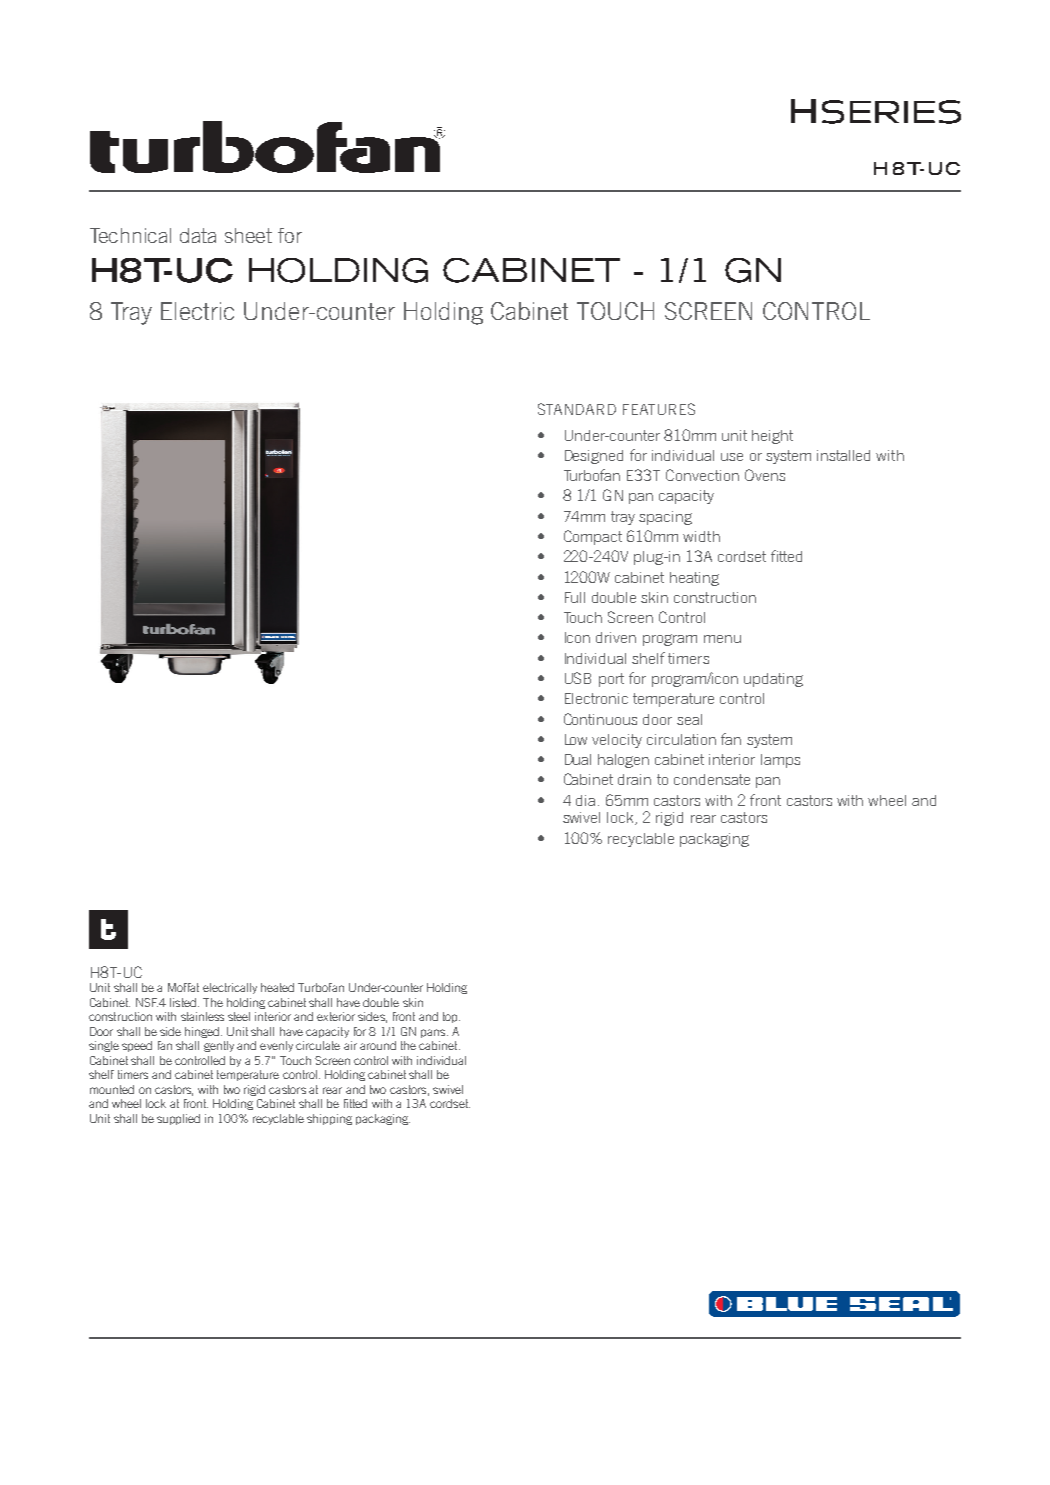 Image resolution: width=1050 pixels, height=1485 pixels. What do you see at coordinates (434, 1033) in the screenshot?
I see `pans` at bounding box center [434, 1033].
